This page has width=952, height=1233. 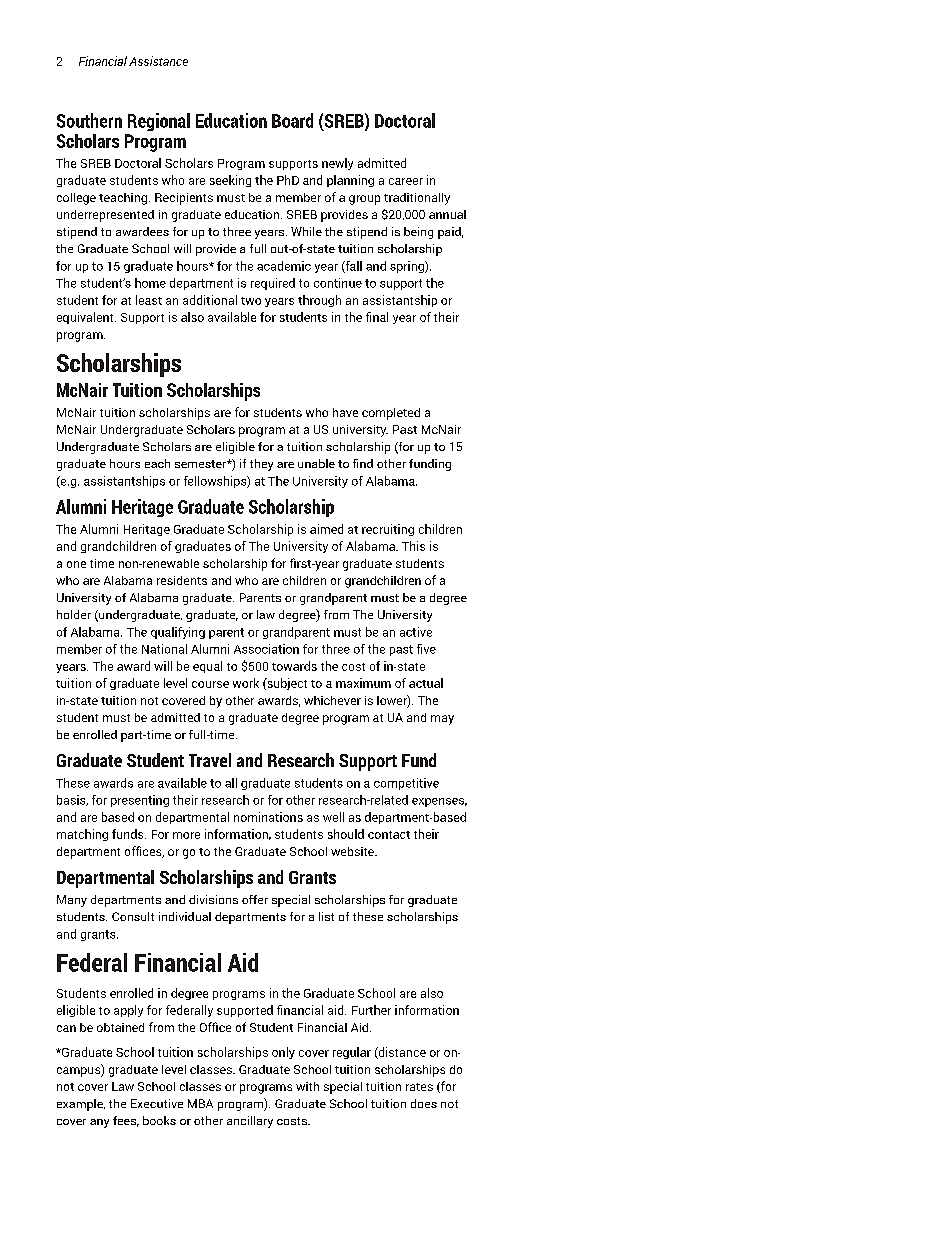 What do you see at coordinates (76, 564) in the page?
I see `one` at bounding box center [76, 564].
